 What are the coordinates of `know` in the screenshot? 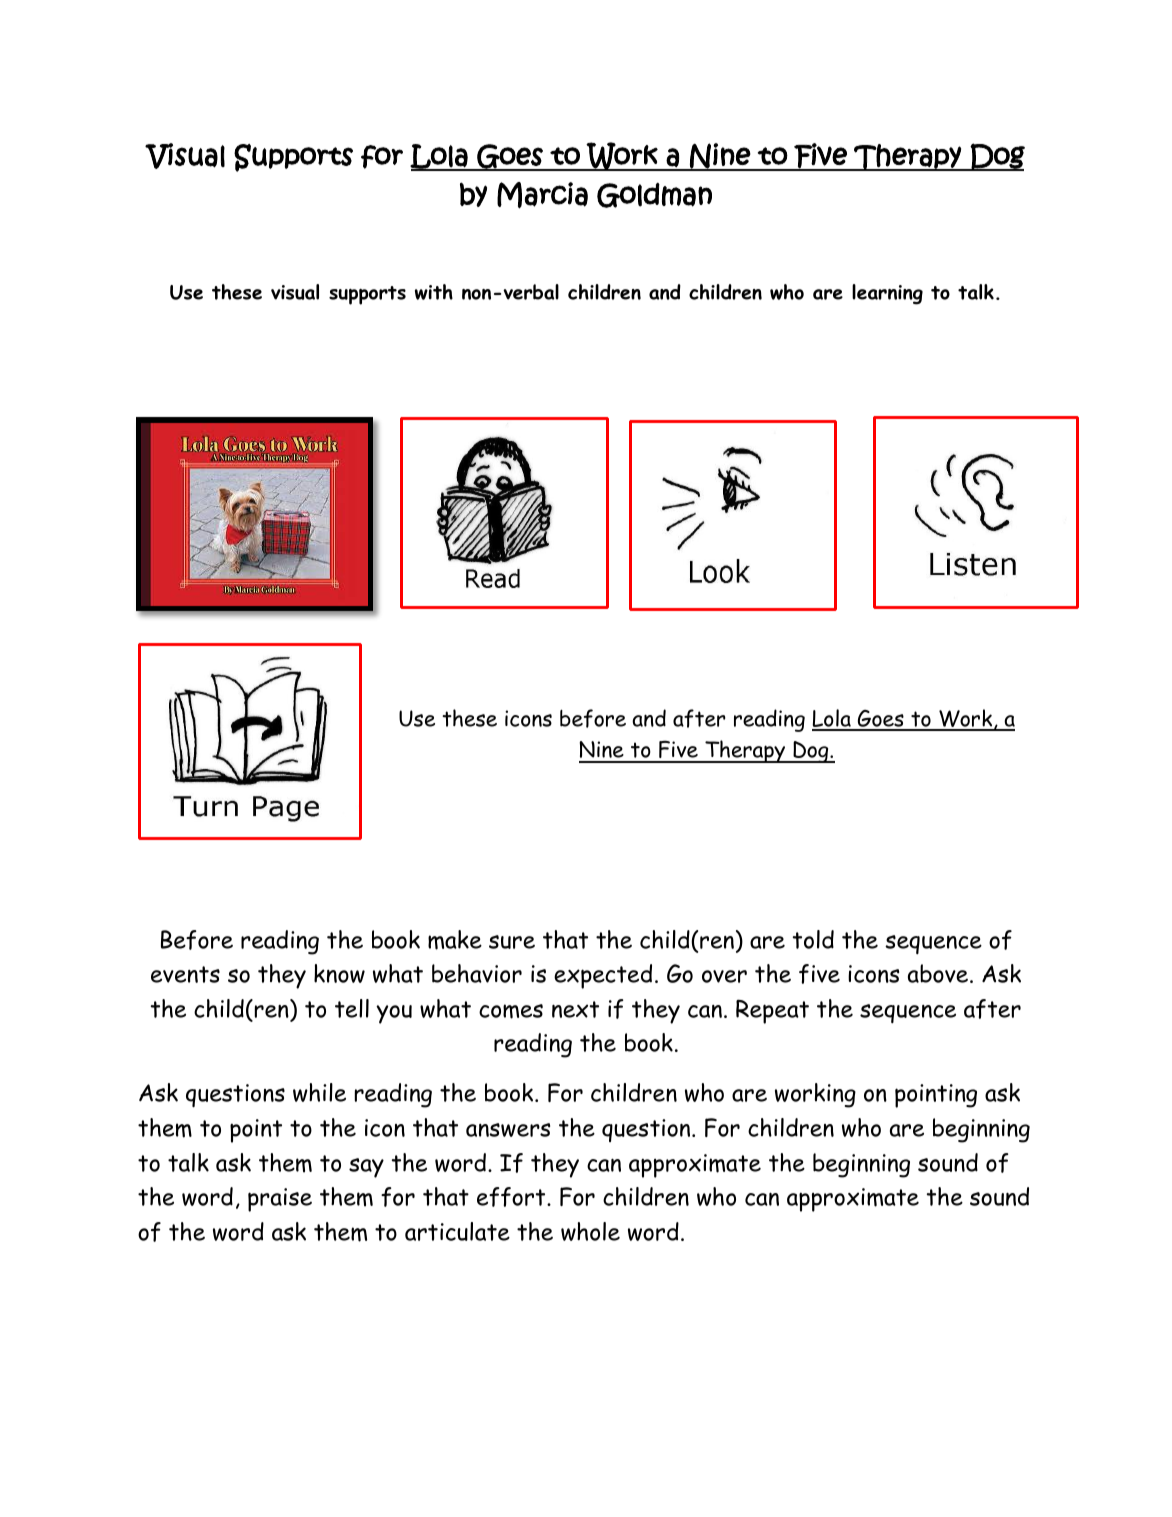 It's located at (339, 973).
